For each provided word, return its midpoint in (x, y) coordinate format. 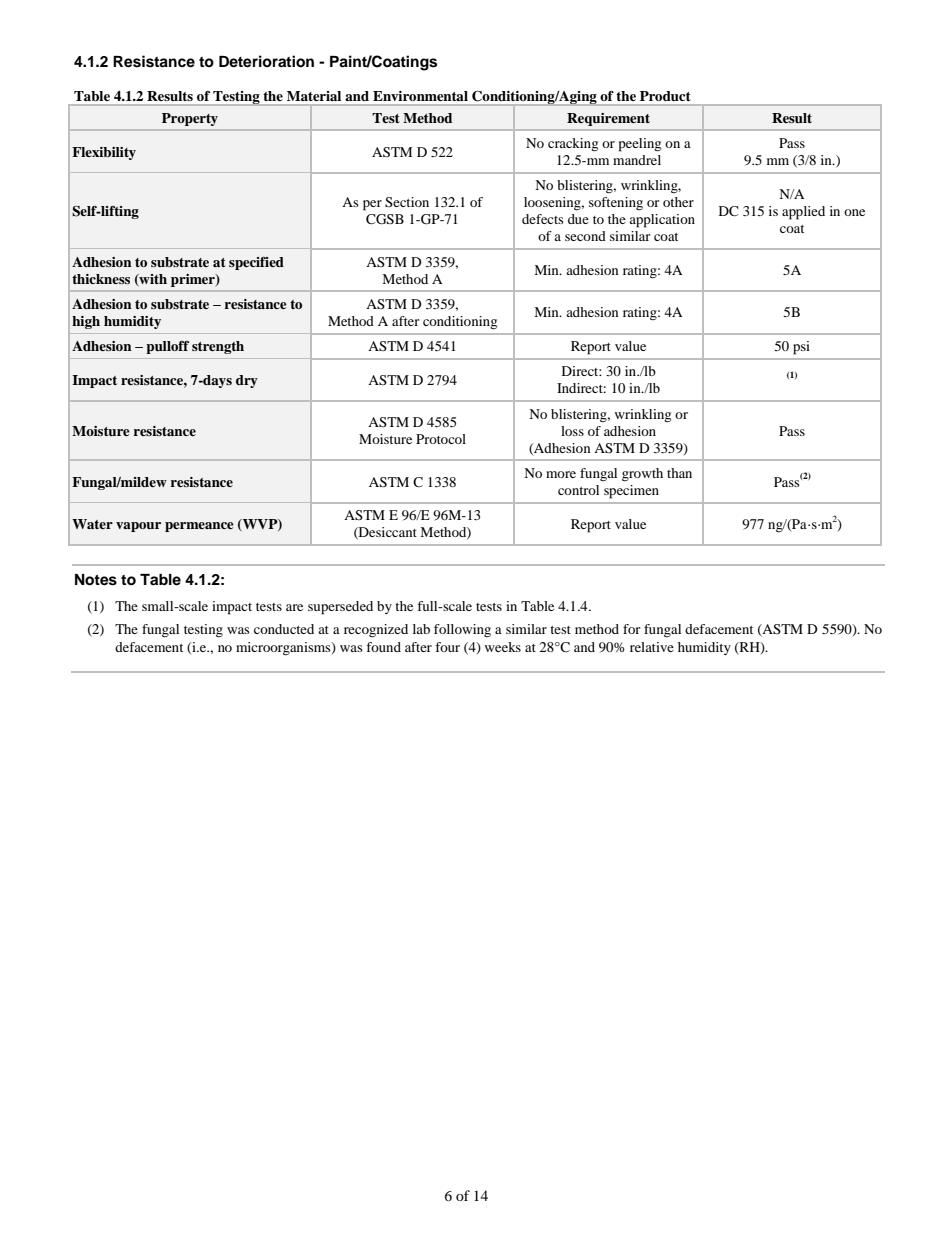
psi (801, 348)
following (462, 630)
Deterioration (266, 61)
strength (218, 347)
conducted (284, 629)
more (561, 474)
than (679, 473)
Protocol (441, 439)
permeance (199, 527)
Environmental (420, 96)
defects (543, 219)
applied (803, 213)
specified (256, 263)
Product (665, 96)
